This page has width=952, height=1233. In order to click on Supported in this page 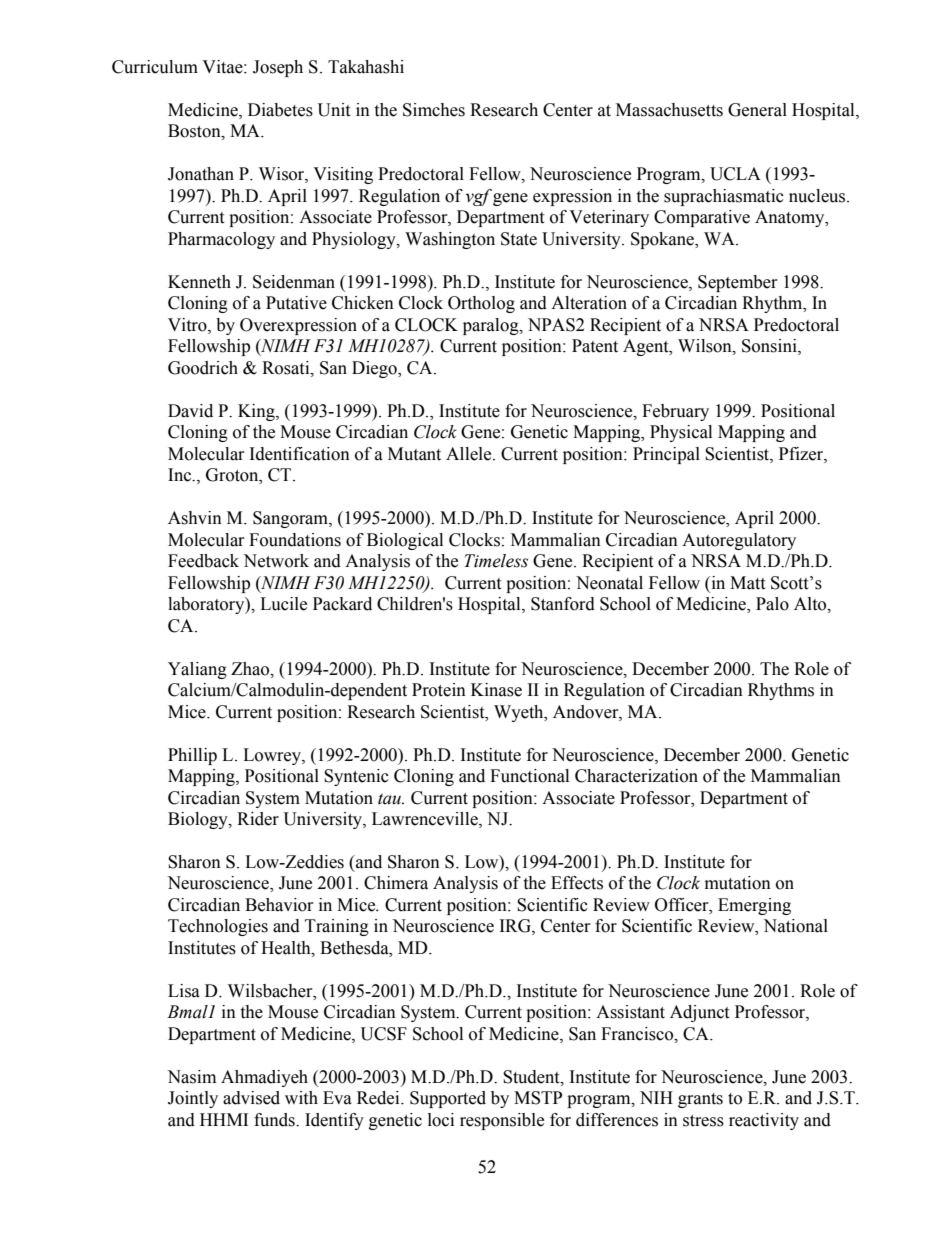, I will do `click(448, 1099)`.
